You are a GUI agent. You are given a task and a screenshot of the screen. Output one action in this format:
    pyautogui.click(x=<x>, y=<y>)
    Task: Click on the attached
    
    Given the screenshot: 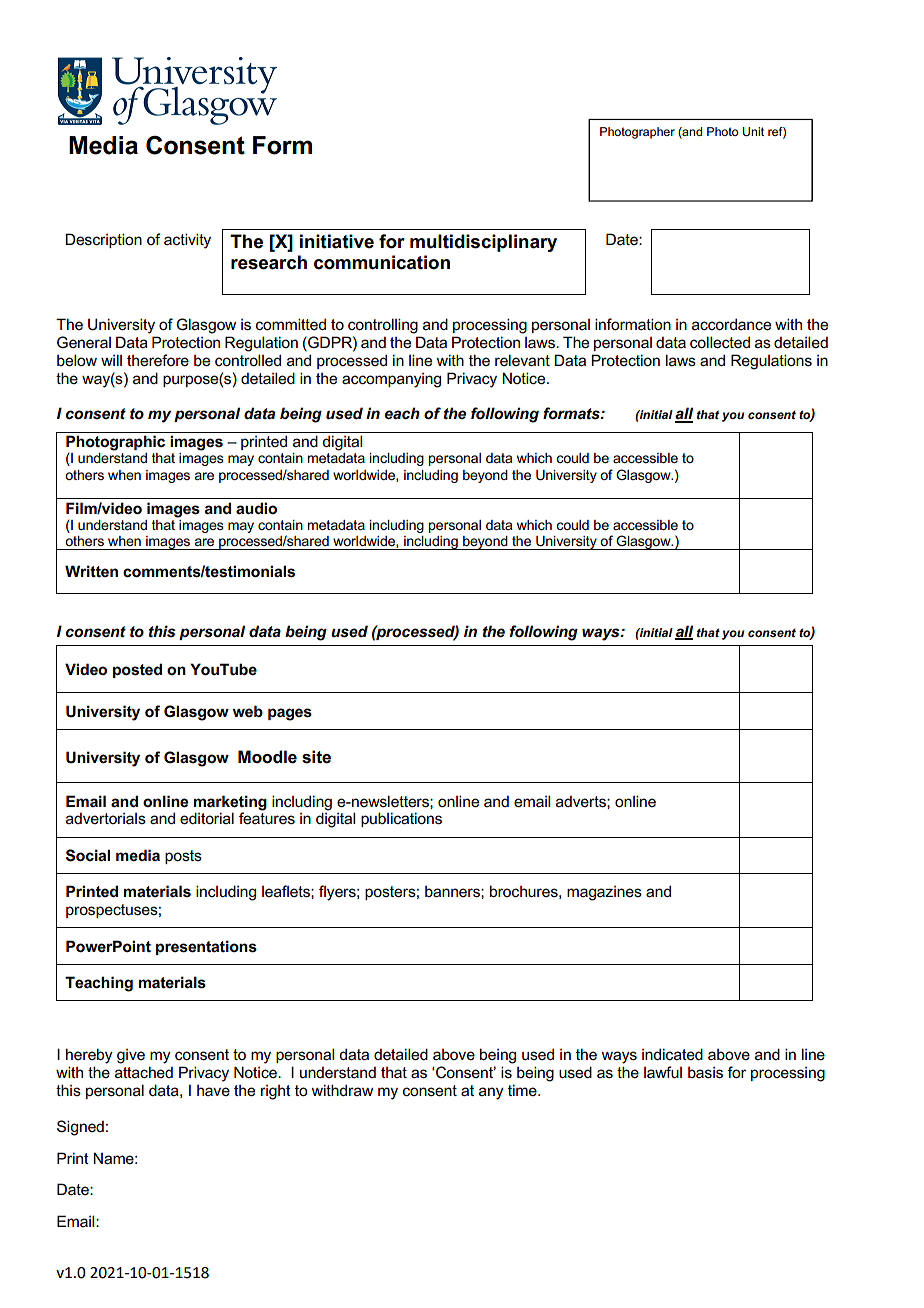 What is the action you would take?
    pyautogui.click(x=144, y=1072)
